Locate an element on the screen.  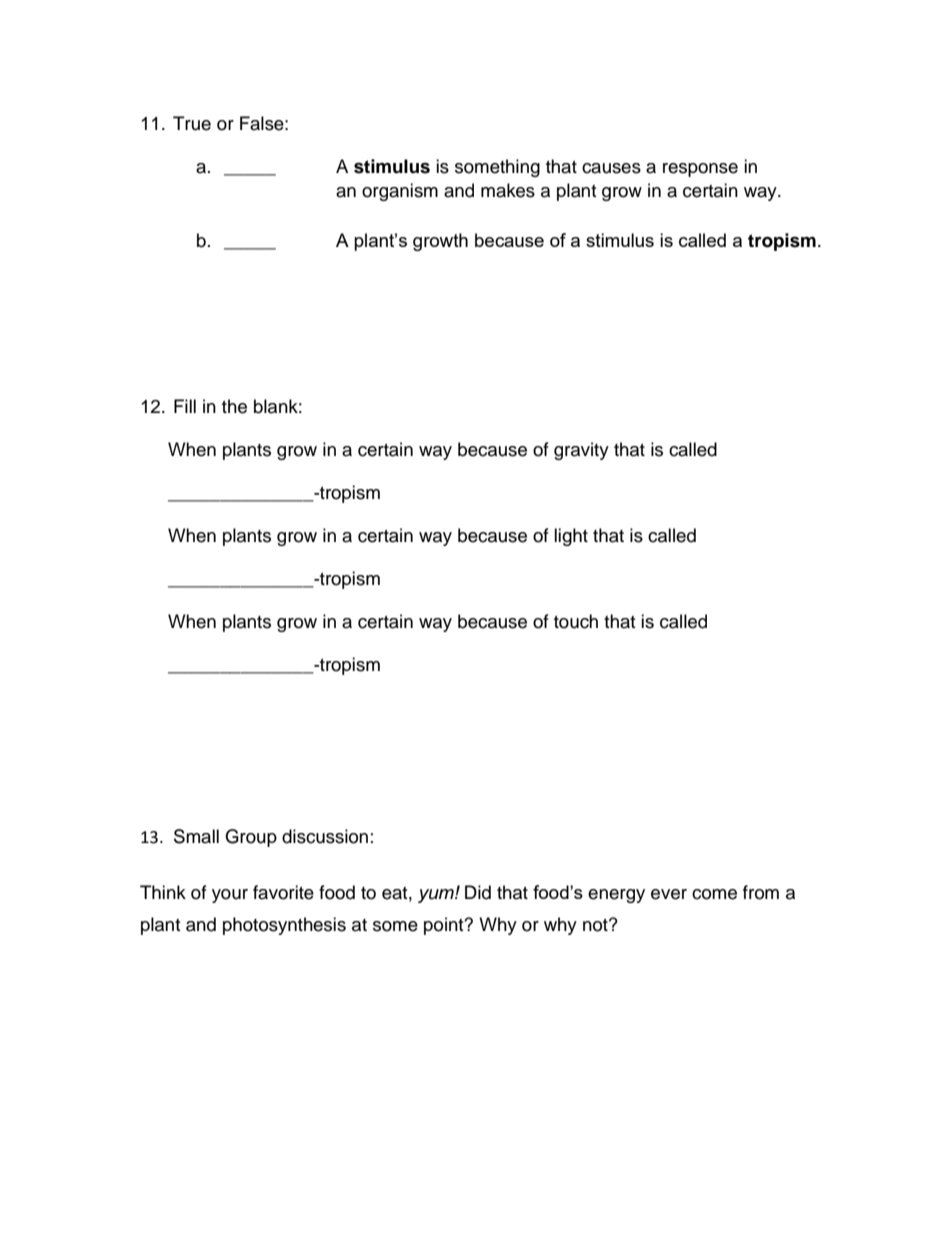
ever is located at coordinates (669, 894).
